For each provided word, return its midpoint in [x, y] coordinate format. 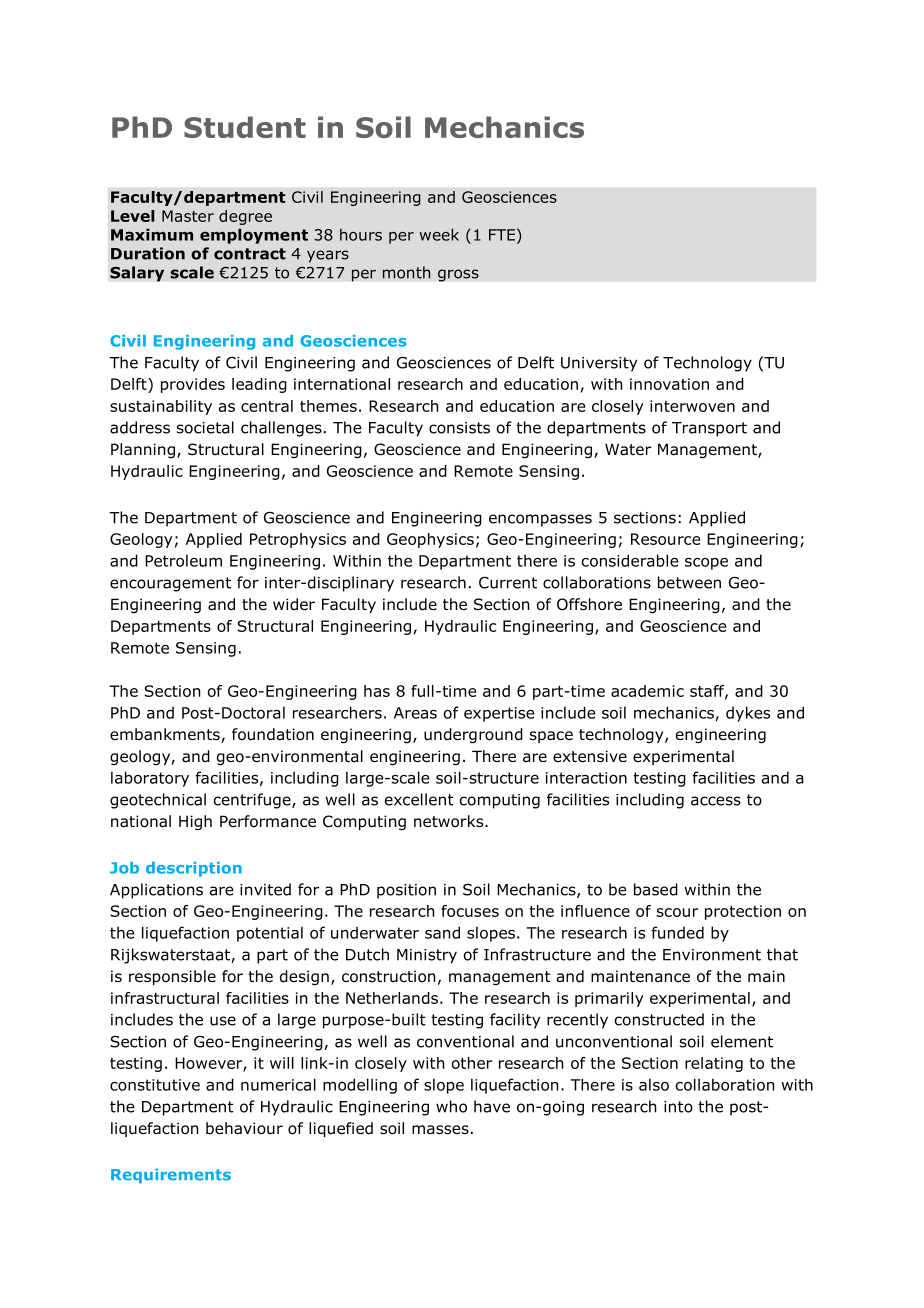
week [439, 234]
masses [440, 1130]
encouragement [170, 584]
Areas [415, 713]
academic [647, 691]
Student [245, 127]
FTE [502, 235]
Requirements [171, 1175]
